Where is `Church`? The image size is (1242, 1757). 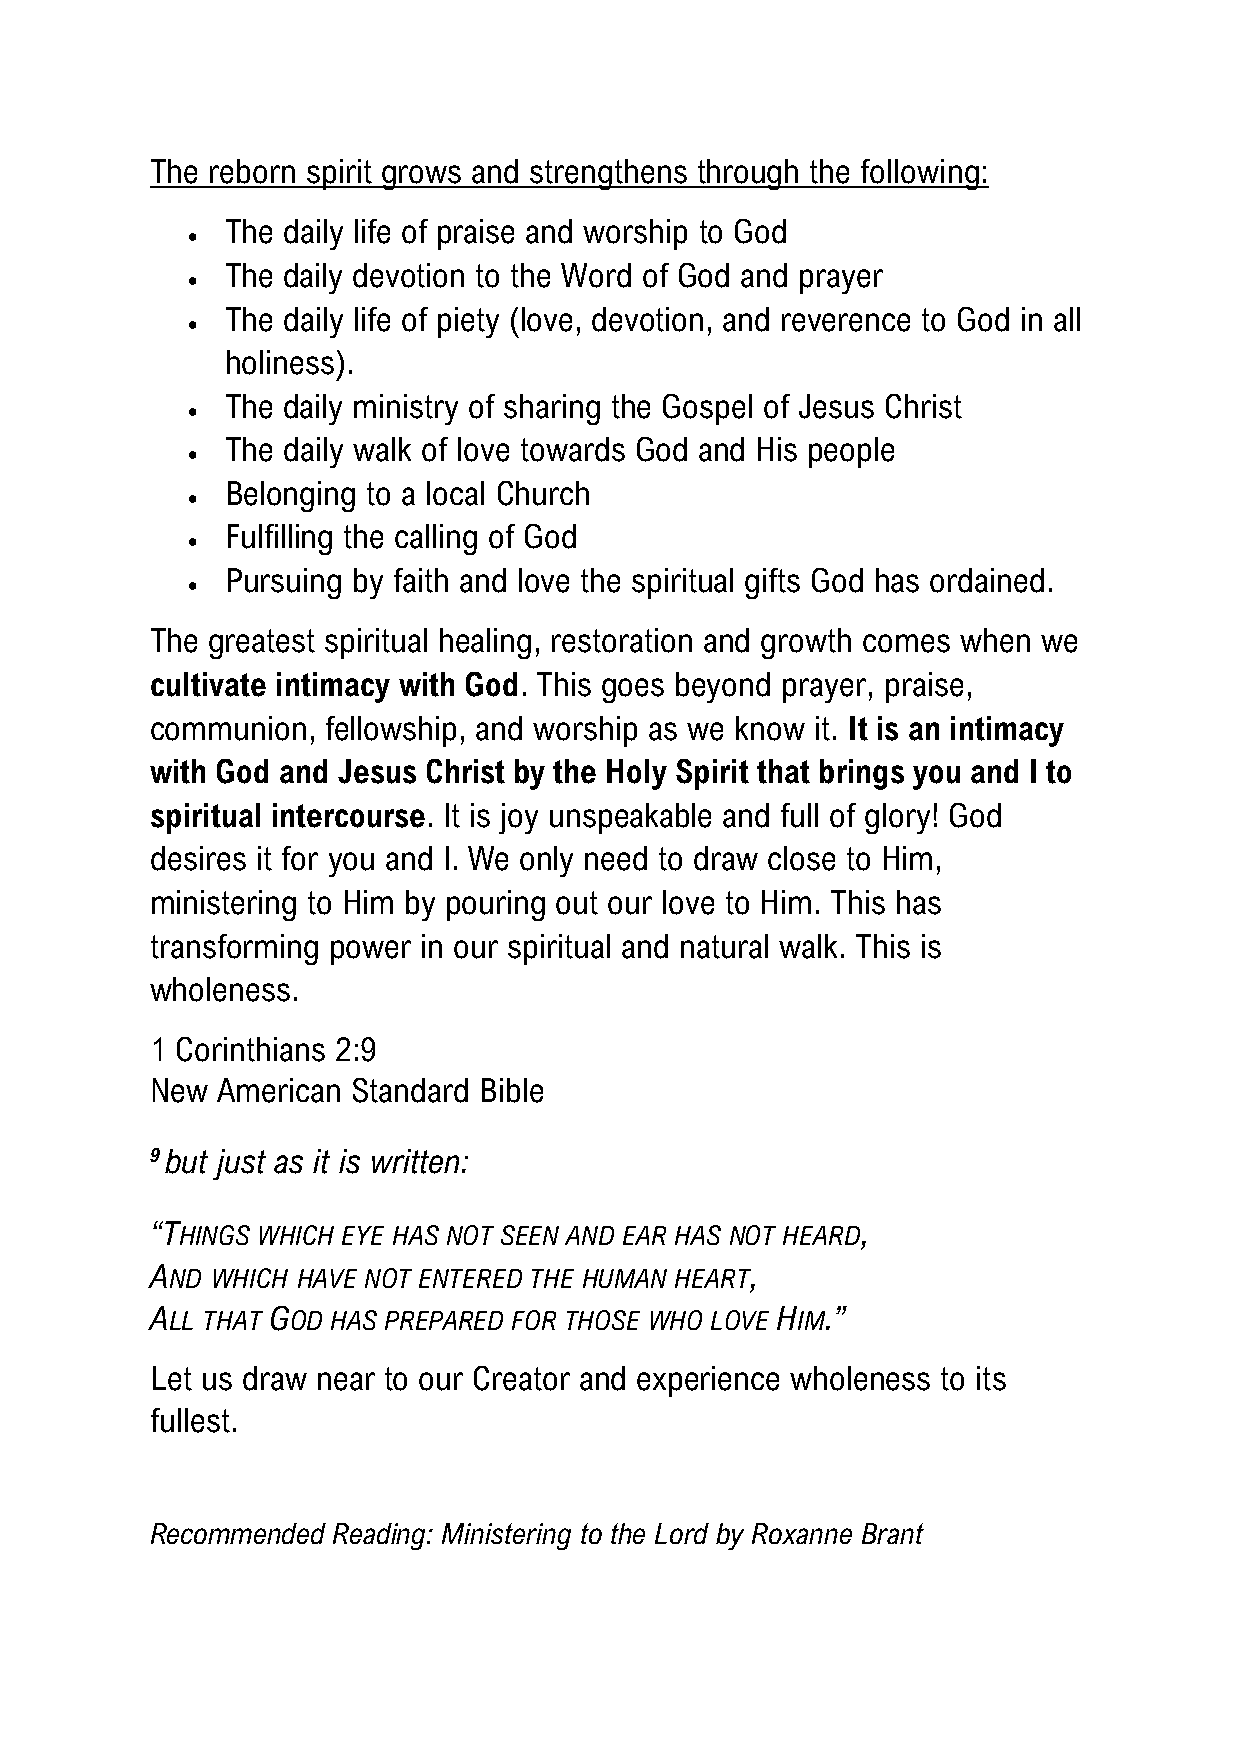
Church is located at coordinates (543, 493).
